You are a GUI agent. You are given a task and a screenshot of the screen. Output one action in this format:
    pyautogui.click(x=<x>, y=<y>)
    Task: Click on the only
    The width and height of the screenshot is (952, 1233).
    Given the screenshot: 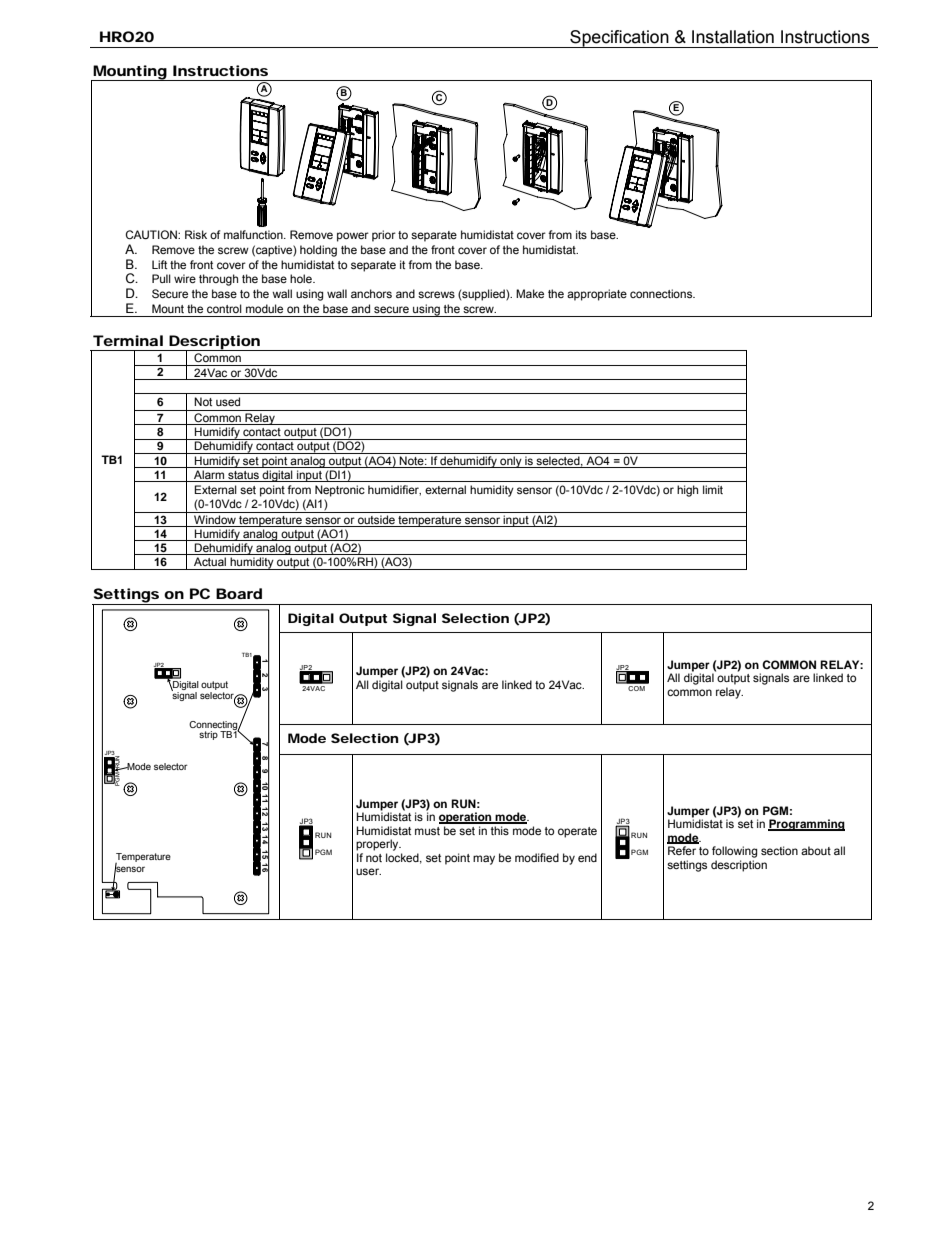 What is the action you would take?
    pyautogui.click(x=511, y=462)
